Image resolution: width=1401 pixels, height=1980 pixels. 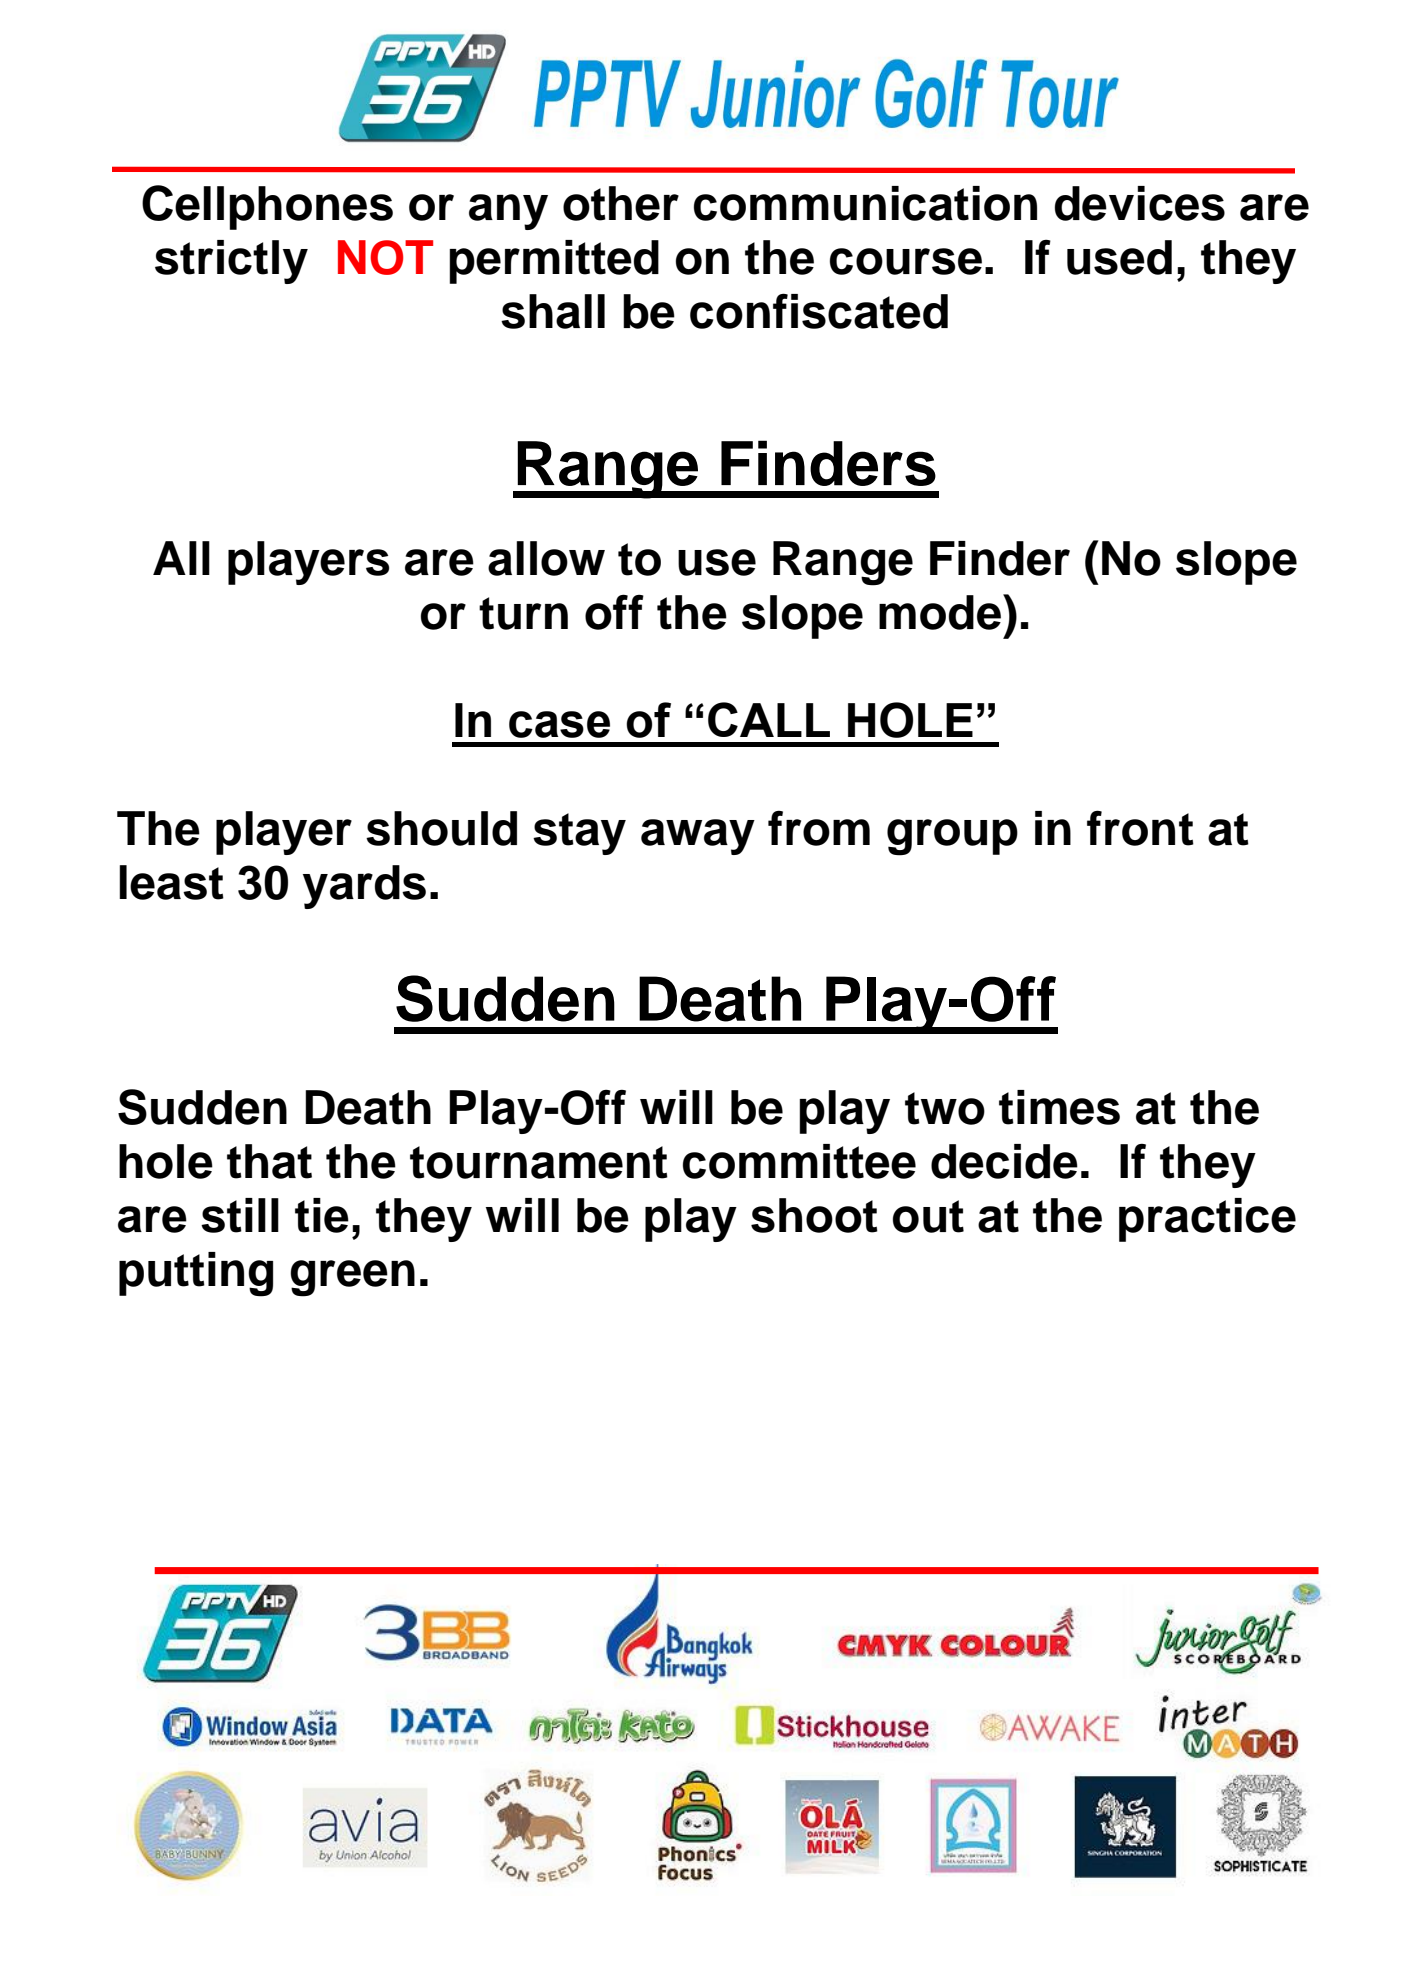 I want to click on front, so click(x=1140, y=828).
